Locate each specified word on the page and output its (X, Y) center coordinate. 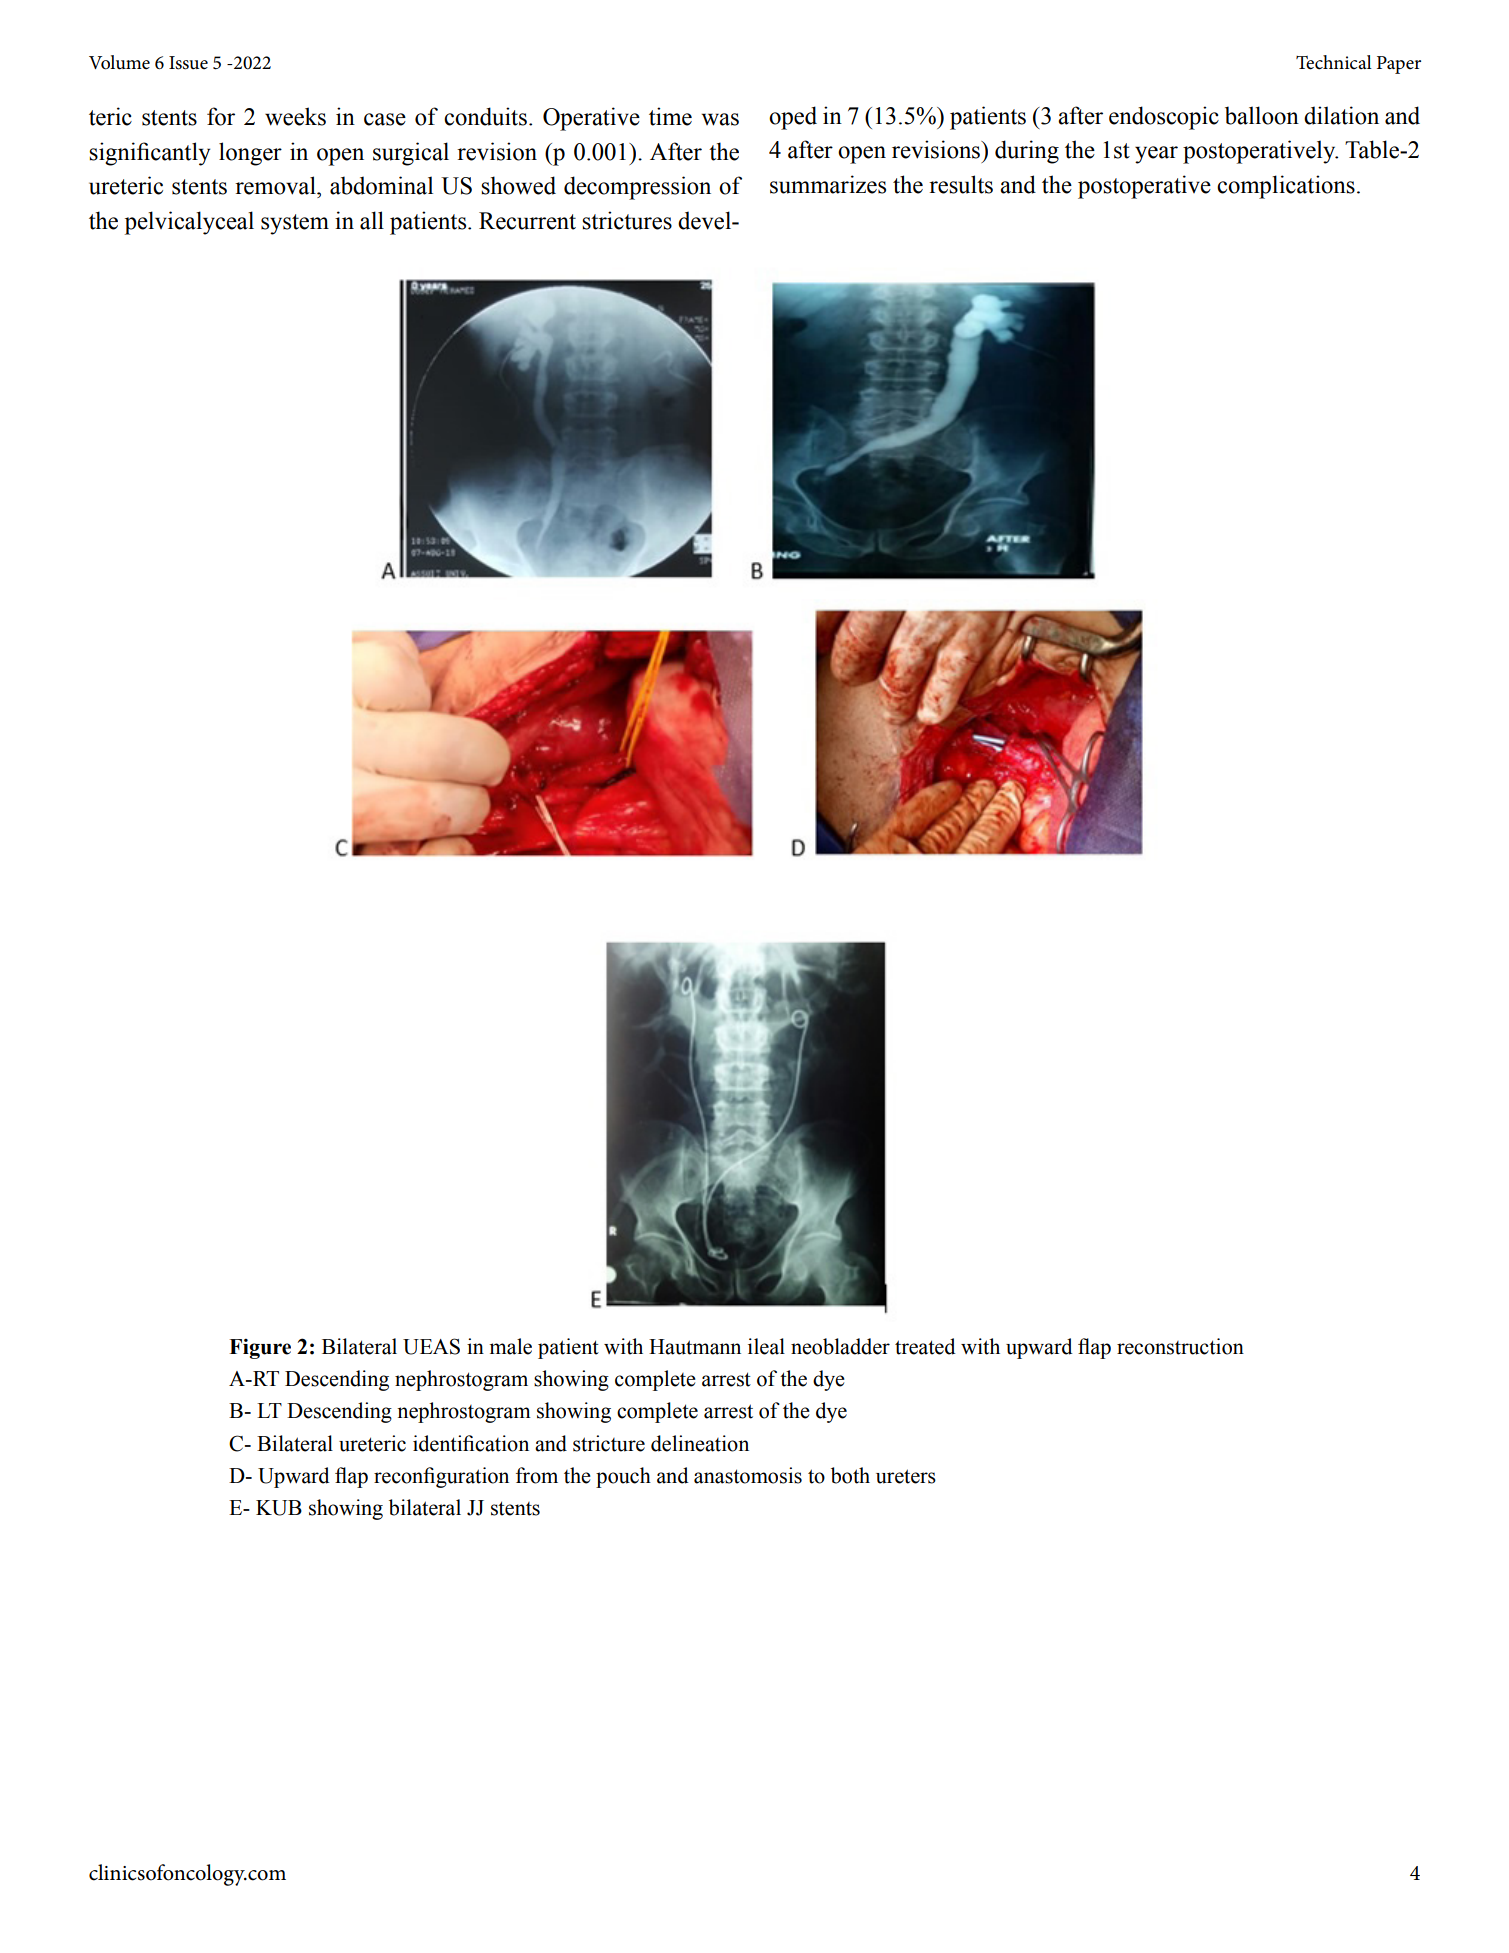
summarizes (828, 184)
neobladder (840, 1346)
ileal (766, 1346)
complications (1286, 187)
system (295, 224)
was (720, 119)
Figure (260, 1349)
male (510, 1346)
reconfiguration (441, 1477)
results (961, 184)
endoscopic (1164, 118)
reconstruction (1180, 1346)
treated (925, 1346)
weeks (295, 116)
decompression (637, 188)
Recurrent (527, 221)
